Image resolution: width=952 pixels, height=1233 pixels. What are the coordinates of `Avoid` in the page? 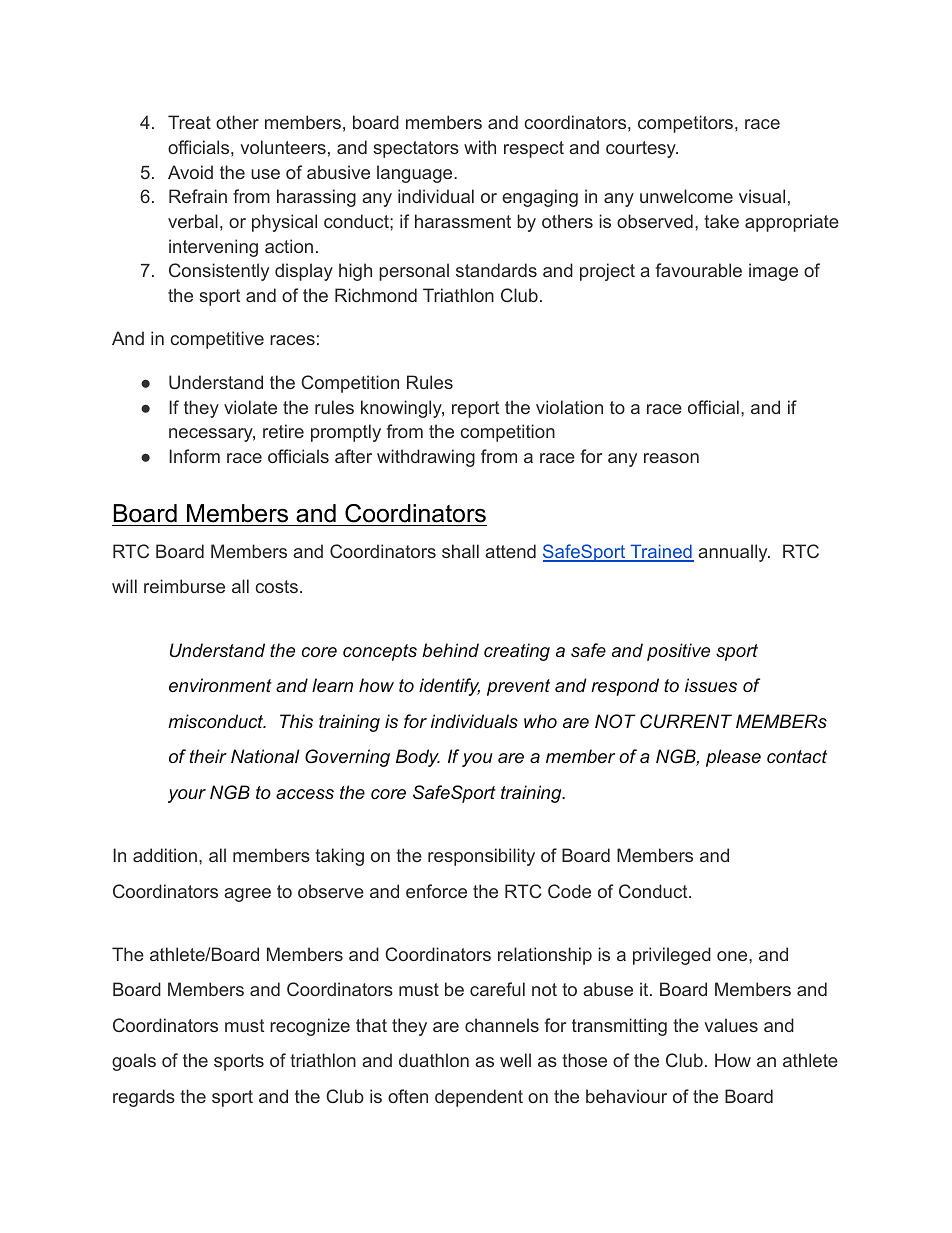 It's located at (190, 172).
